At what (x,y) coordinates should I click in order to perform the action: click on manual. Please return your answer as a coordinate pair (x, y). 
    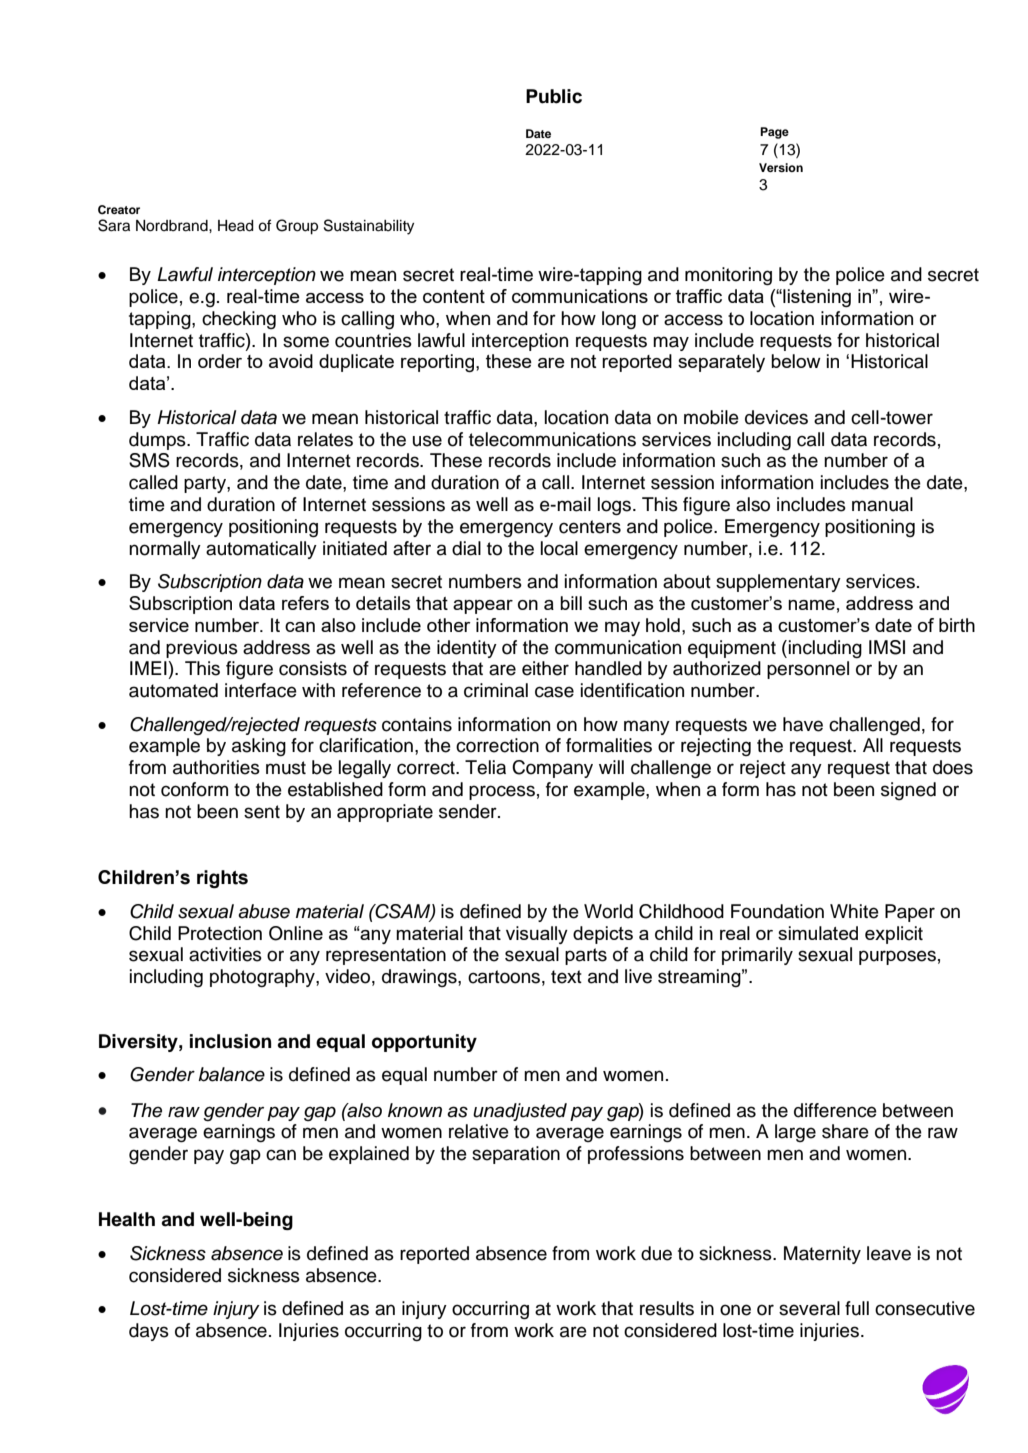
    Looking at the image, I should click on (882, 504).
